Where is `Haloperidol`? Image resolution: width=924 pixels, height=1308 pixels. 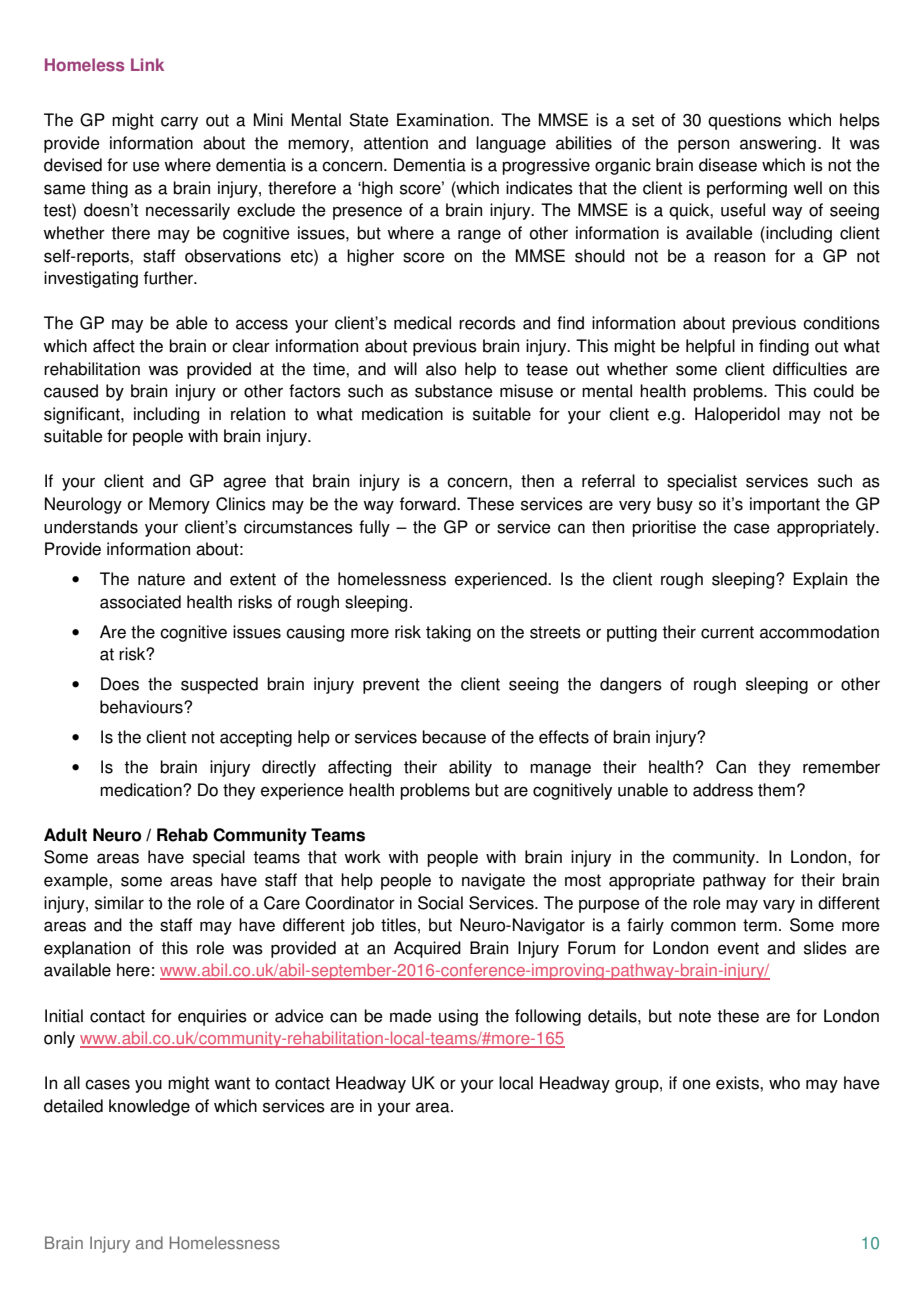 Haloperidol is located at coordinates (737, 415).
